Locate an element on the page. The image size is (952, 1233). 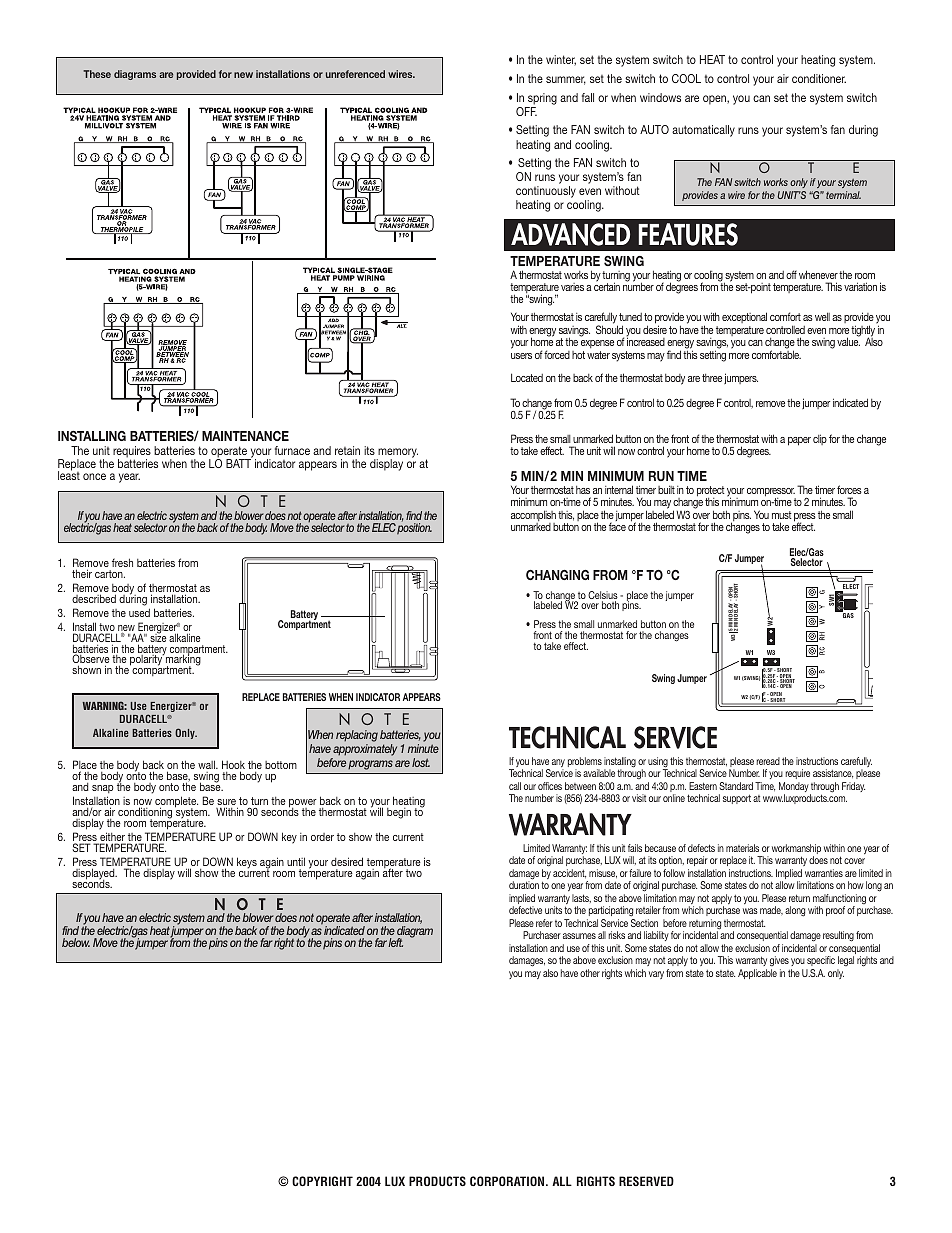
conditioner is located at coordinates (819, 78).
